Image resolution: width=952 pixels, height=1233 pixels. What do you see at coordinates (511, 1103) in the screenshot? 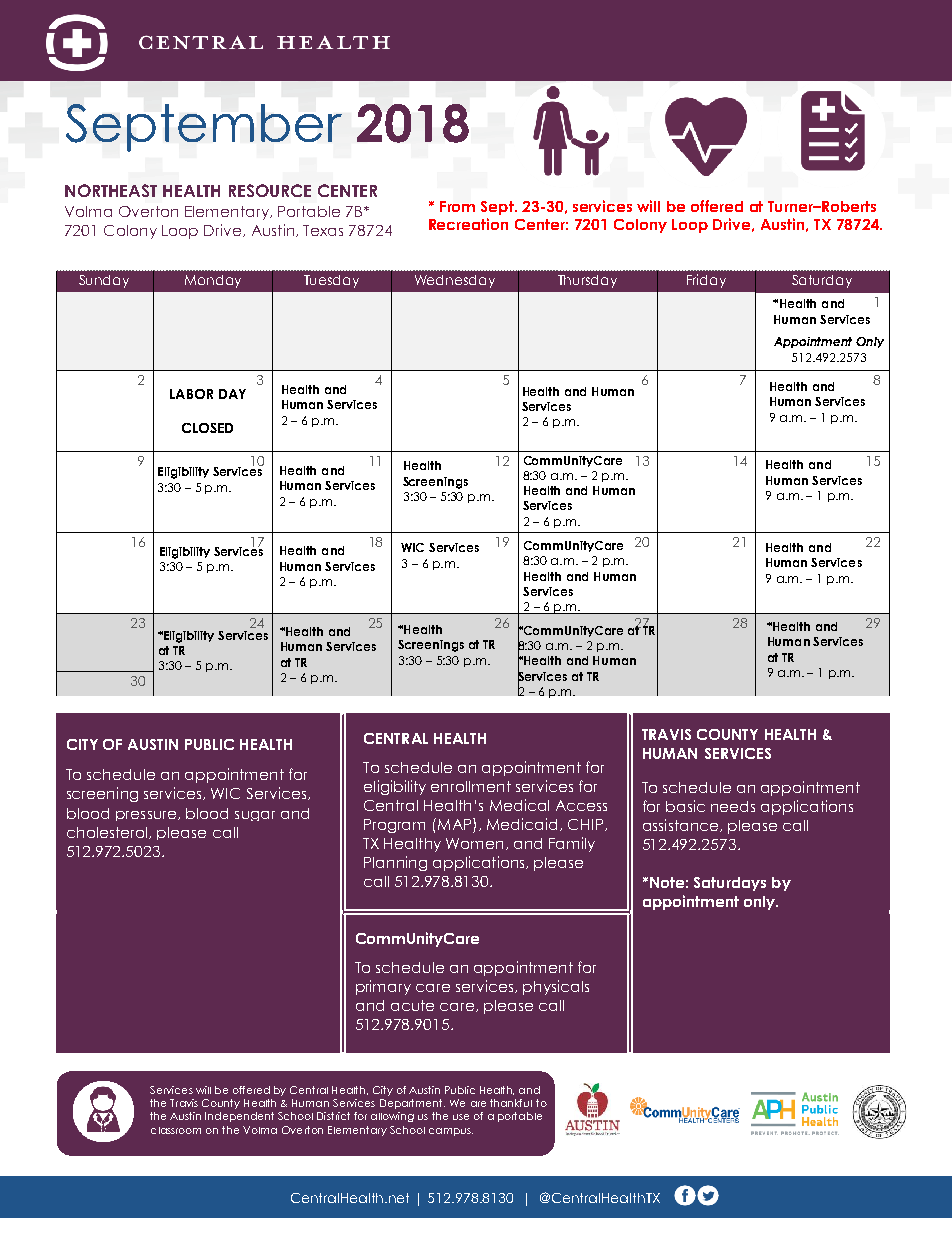
I see `thankful` at bounding box center [511, 1103].
